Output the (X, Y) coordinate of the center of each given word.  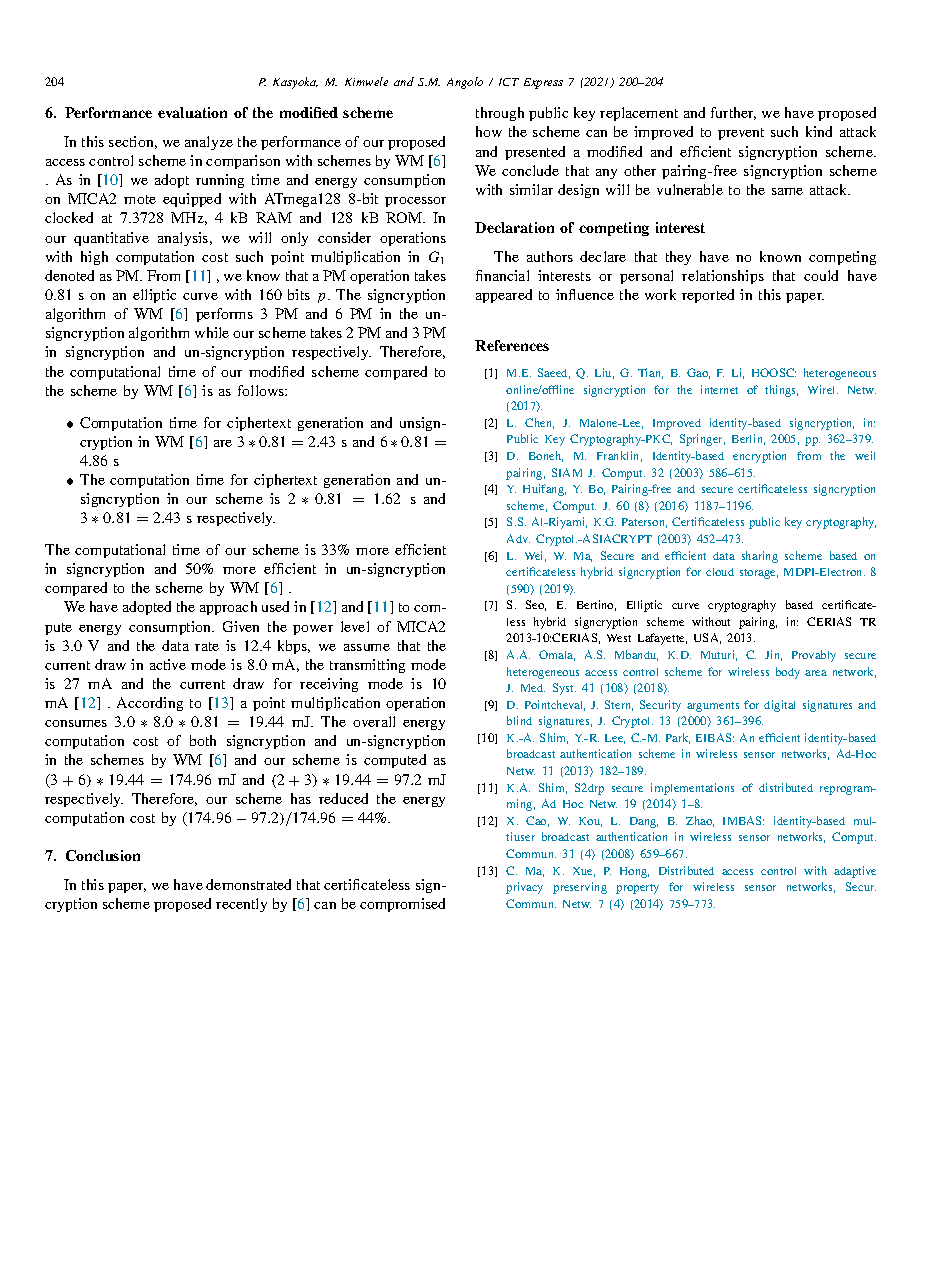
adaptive (855, 872)
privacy (524, 888)
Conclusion (103, 855)
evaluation (192, 112)
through (500, 114)
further (733, 113)
